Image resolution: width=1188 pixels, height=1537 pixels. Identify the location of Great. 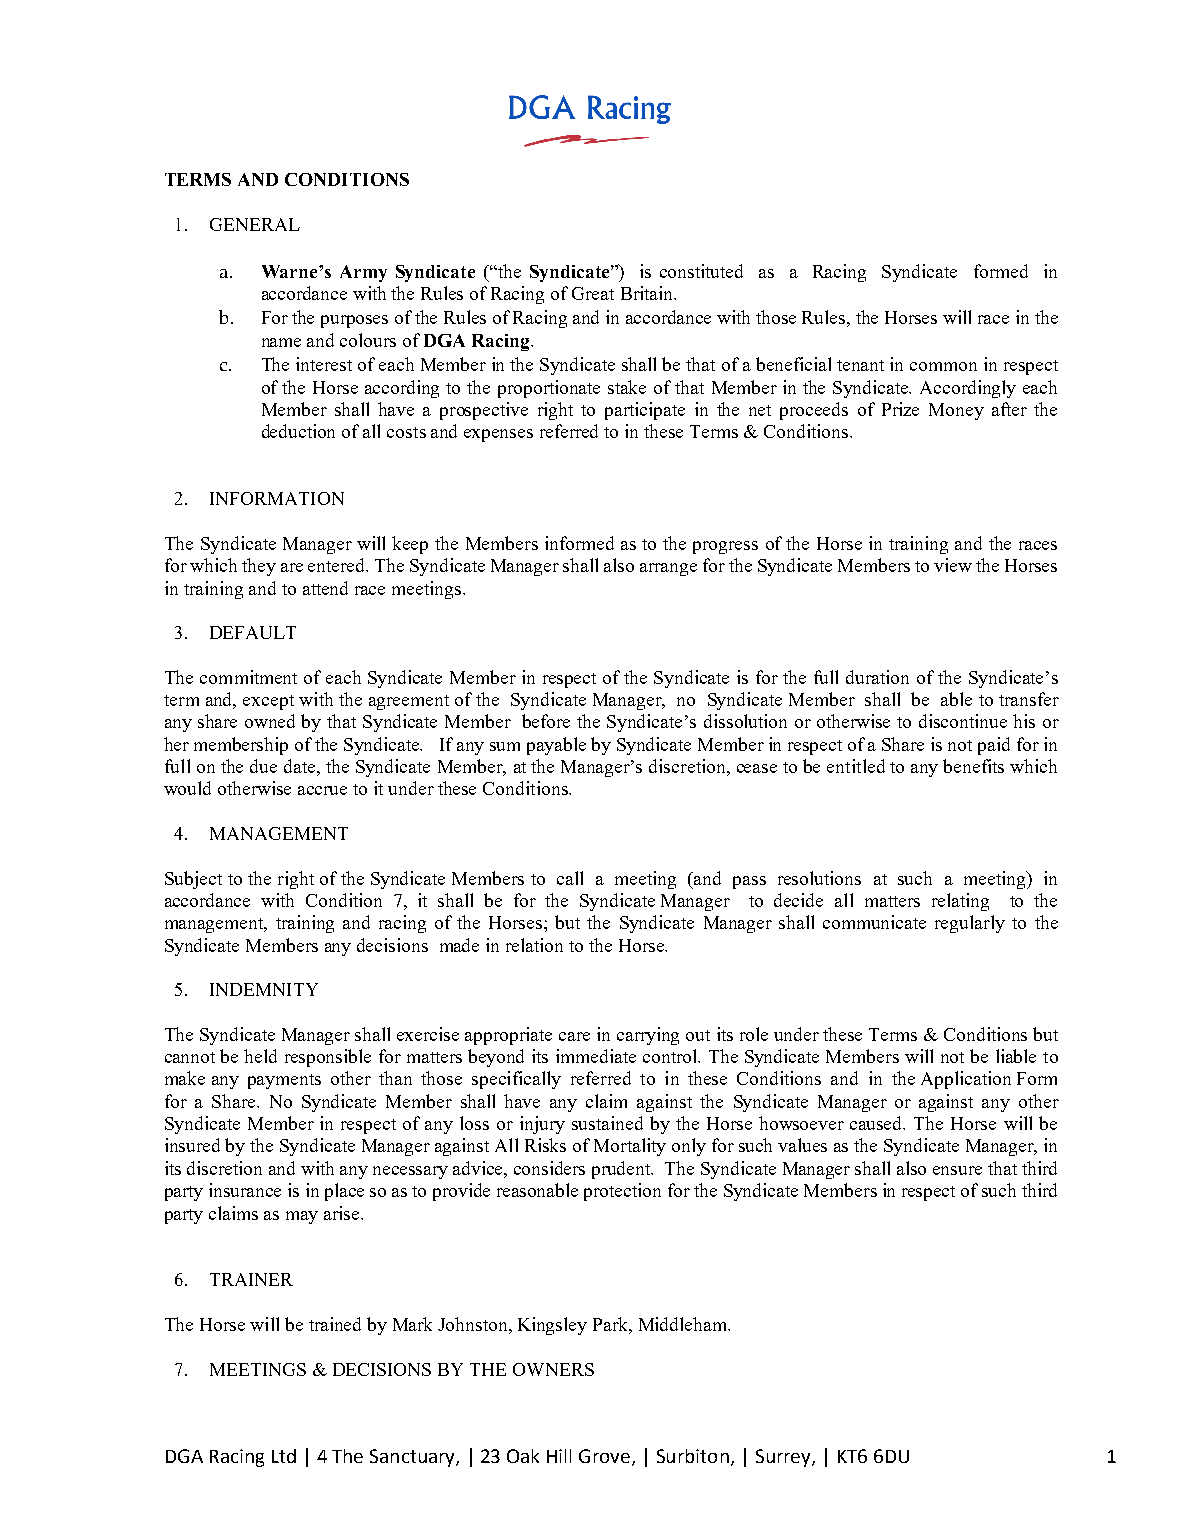
(593, 293).
